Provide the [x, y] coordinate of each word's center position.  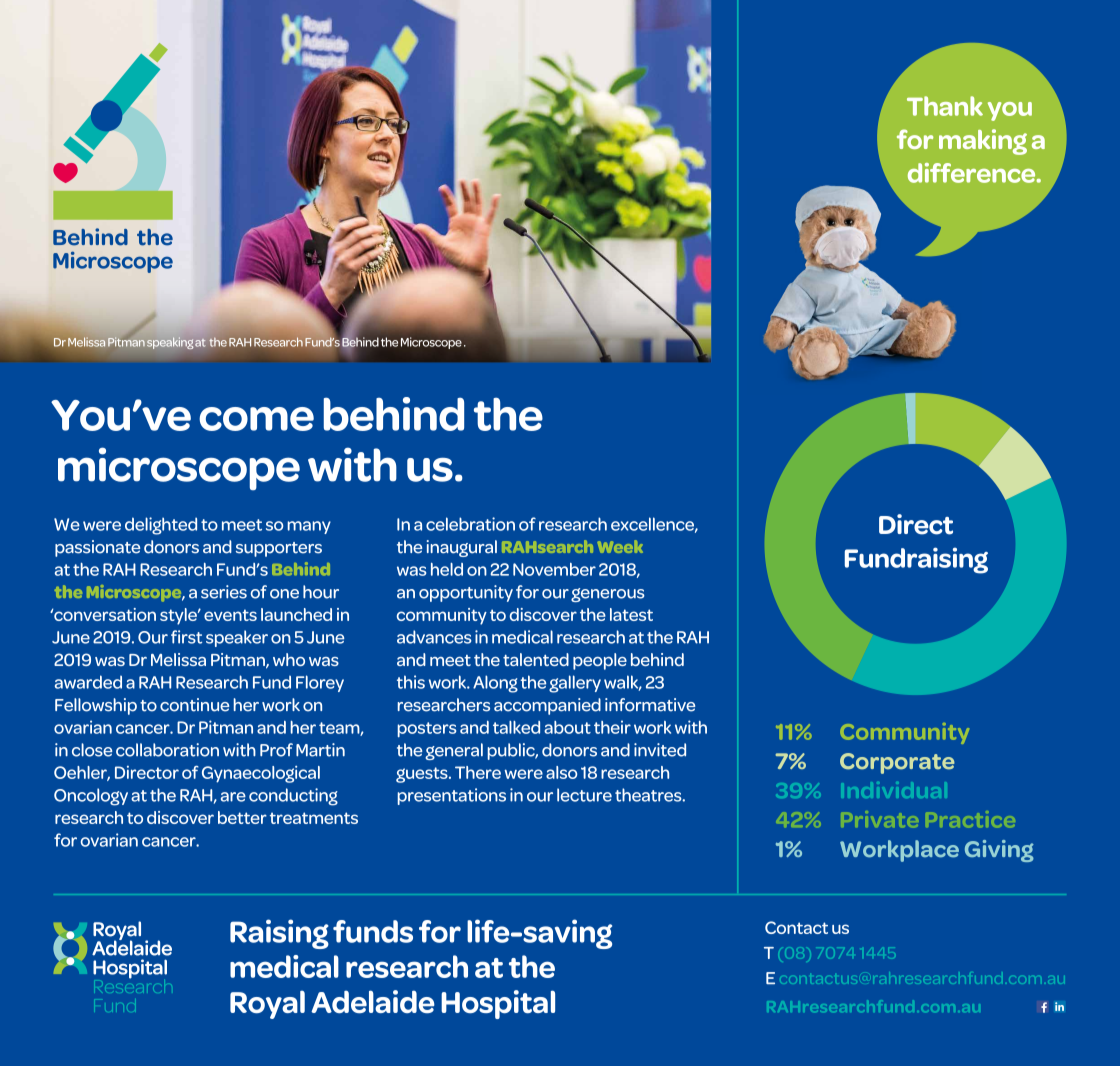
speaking [170, 343]
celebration [470, 524]
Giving [999, 851]
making [983, 142]
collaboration [167, 750]
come [256, 419]
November [554, 569]
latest [631, 614]
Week [620, 546]
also [561, 772]
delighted [161, 526]
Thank [945, 106]
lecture [584, 795]
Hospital [498, 1004]
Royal [267, 1005]
